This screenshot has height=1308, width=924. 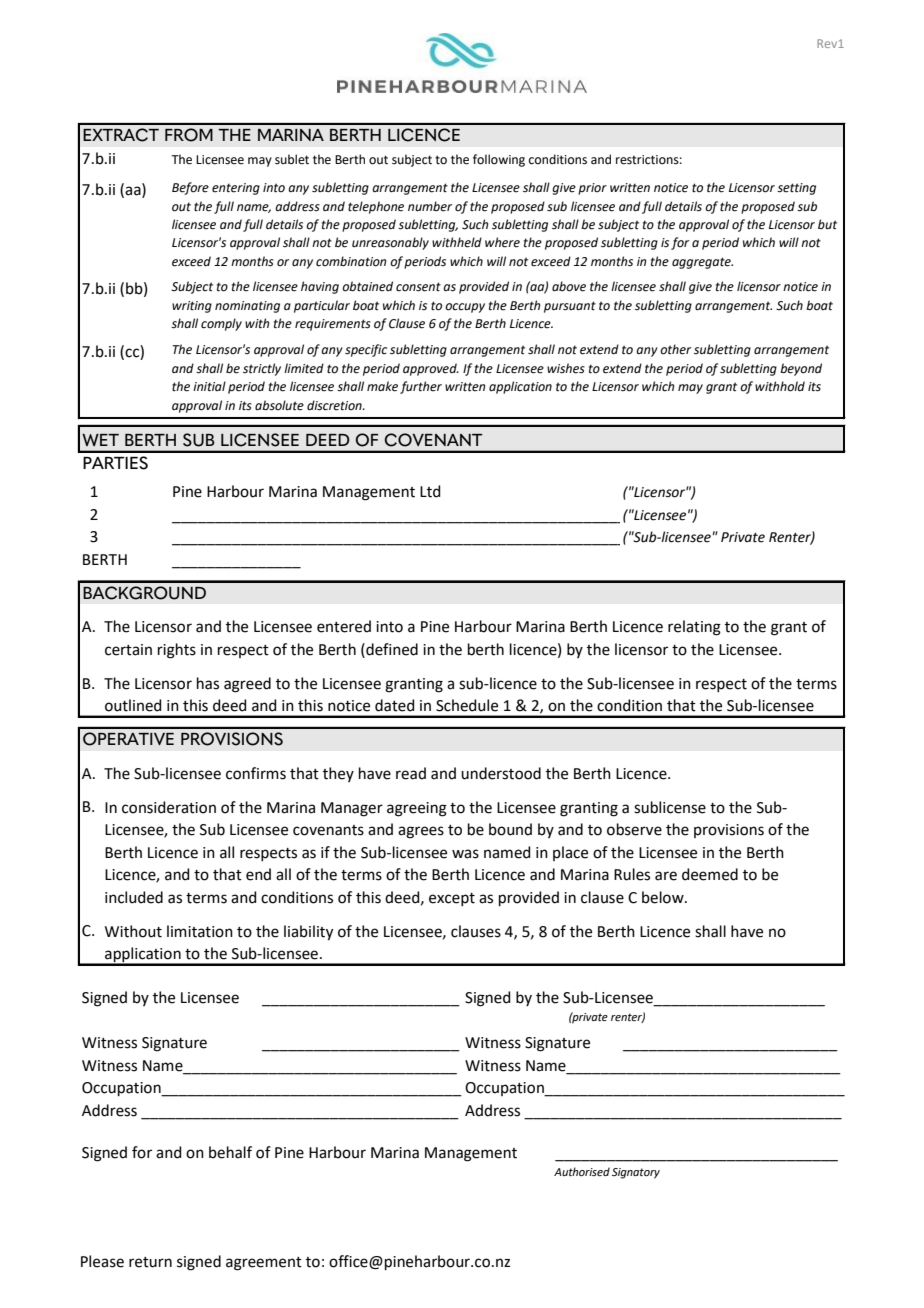 I want to click on Schedule, so click(x=467, y=705).
